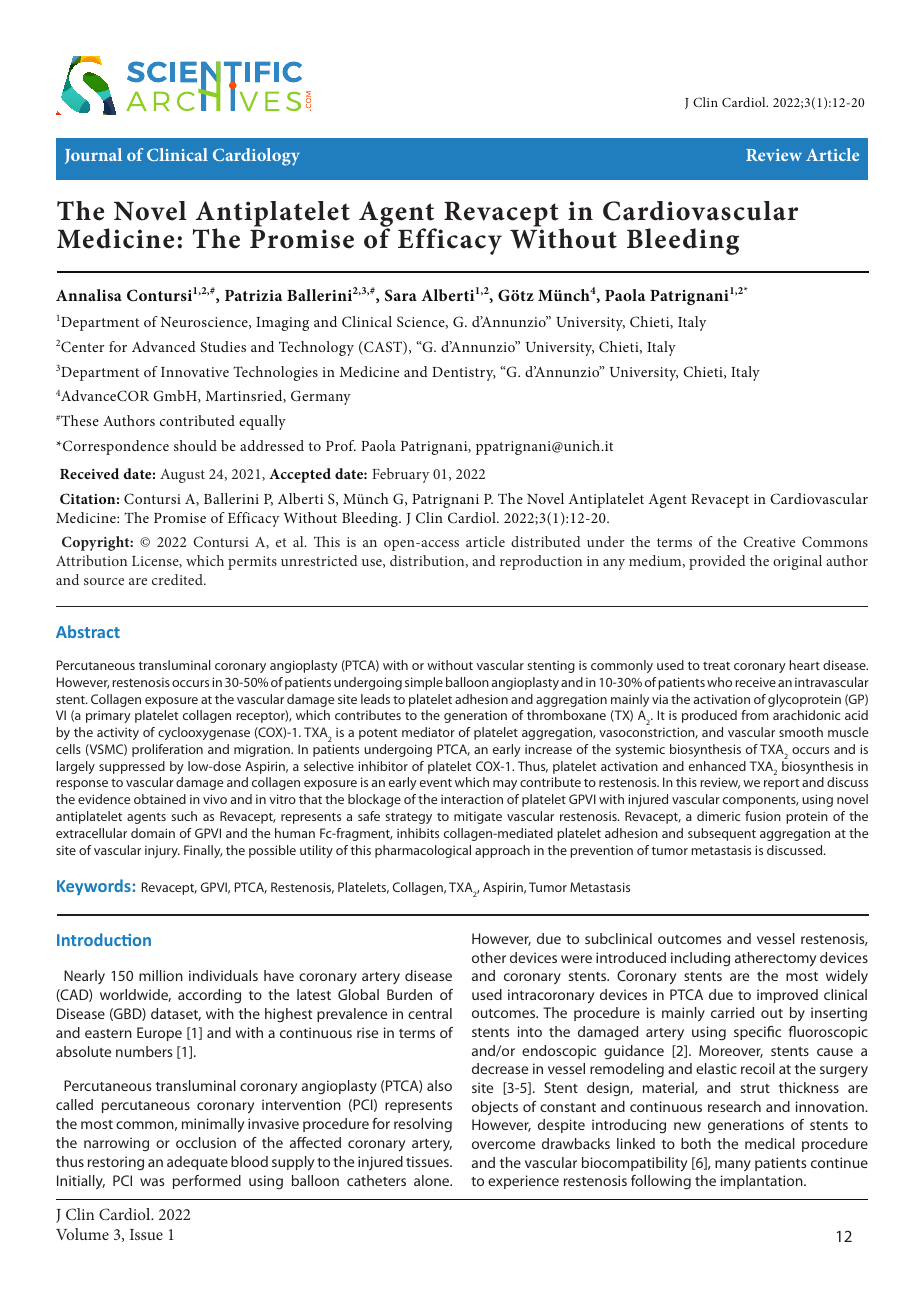 The image size is (924, 1308). Describe the element at coordinates (763, 1182) in the screenshot. I see `implantation` at that location.
